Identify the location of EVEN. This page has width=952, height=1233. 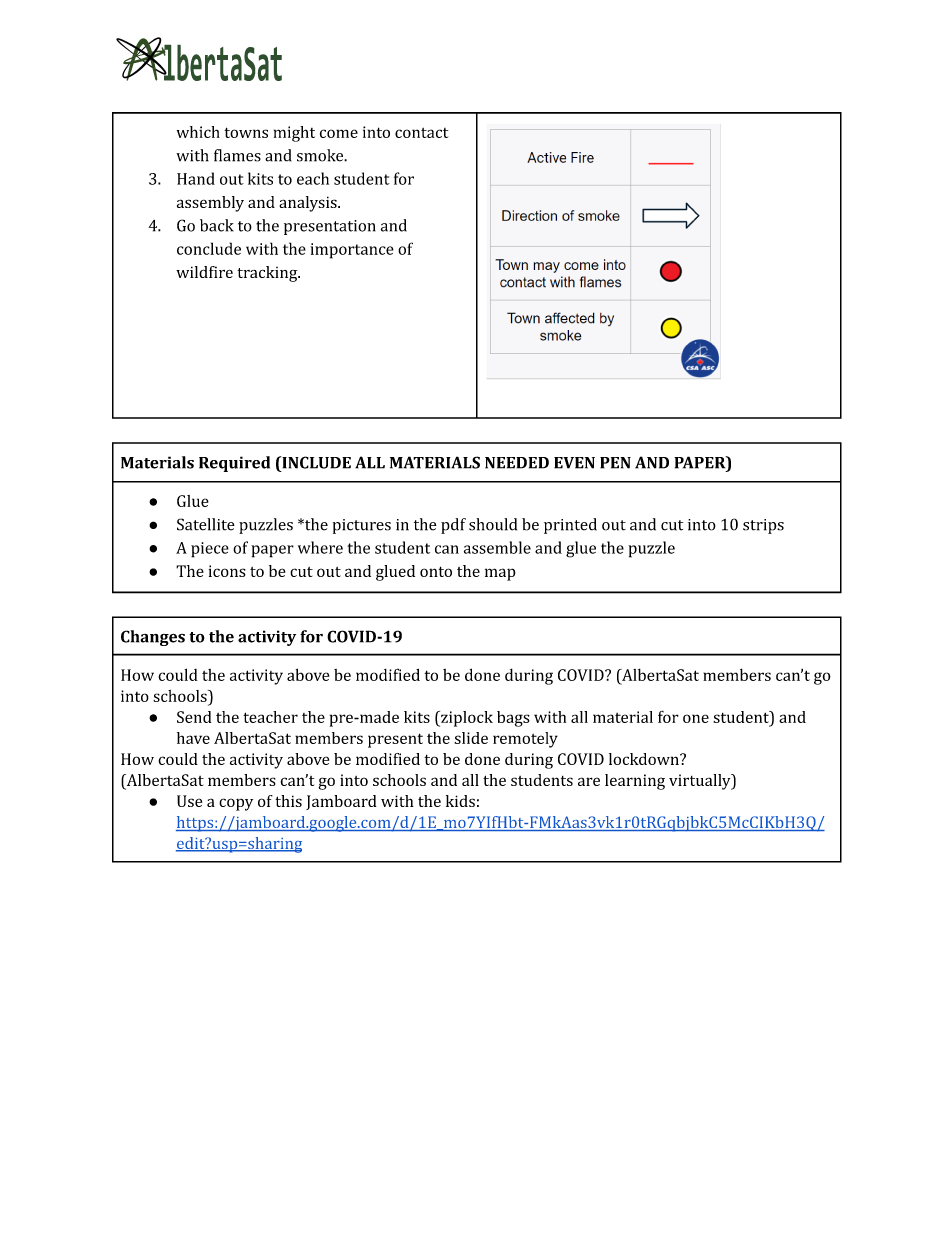
(574, 463).
